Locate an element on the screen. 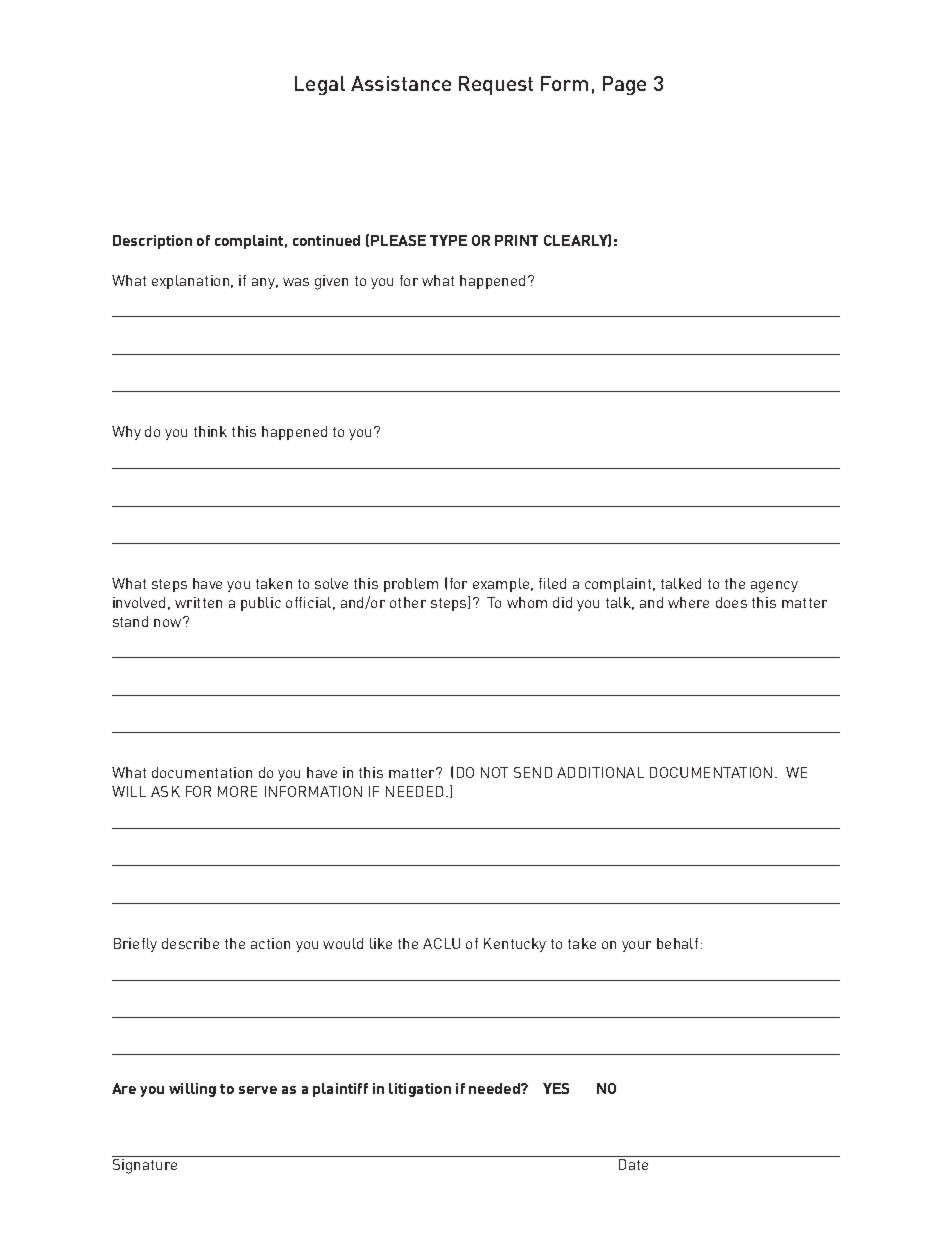  problem is located at coordinates (411, 585).
